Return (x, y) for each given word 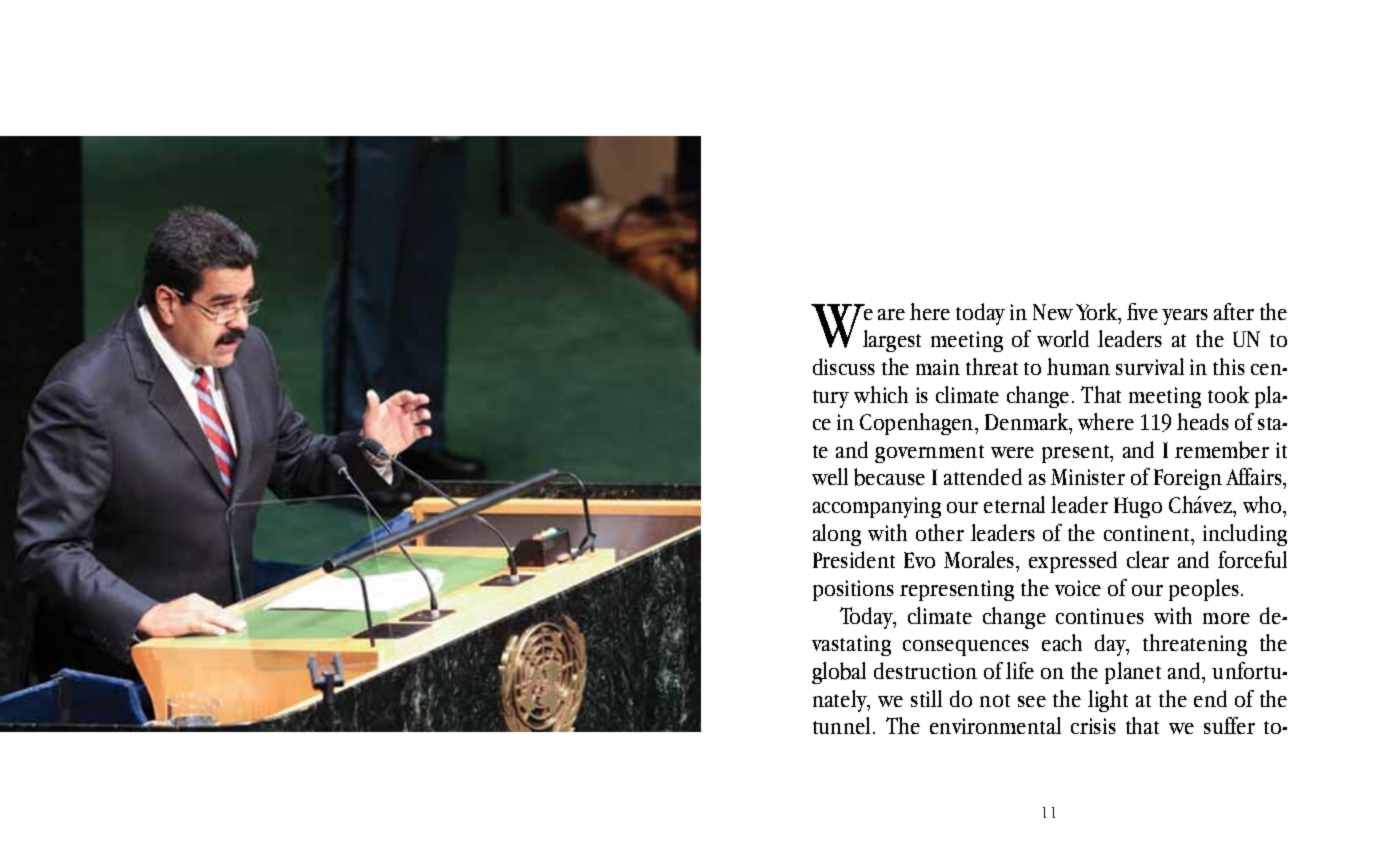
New (1053, 312)
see (1032, 701)
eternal (1014, 504)
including (1245, 535)
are (891, 314)
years (1185, 317)
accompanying (877, 507)
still (926, 698)
